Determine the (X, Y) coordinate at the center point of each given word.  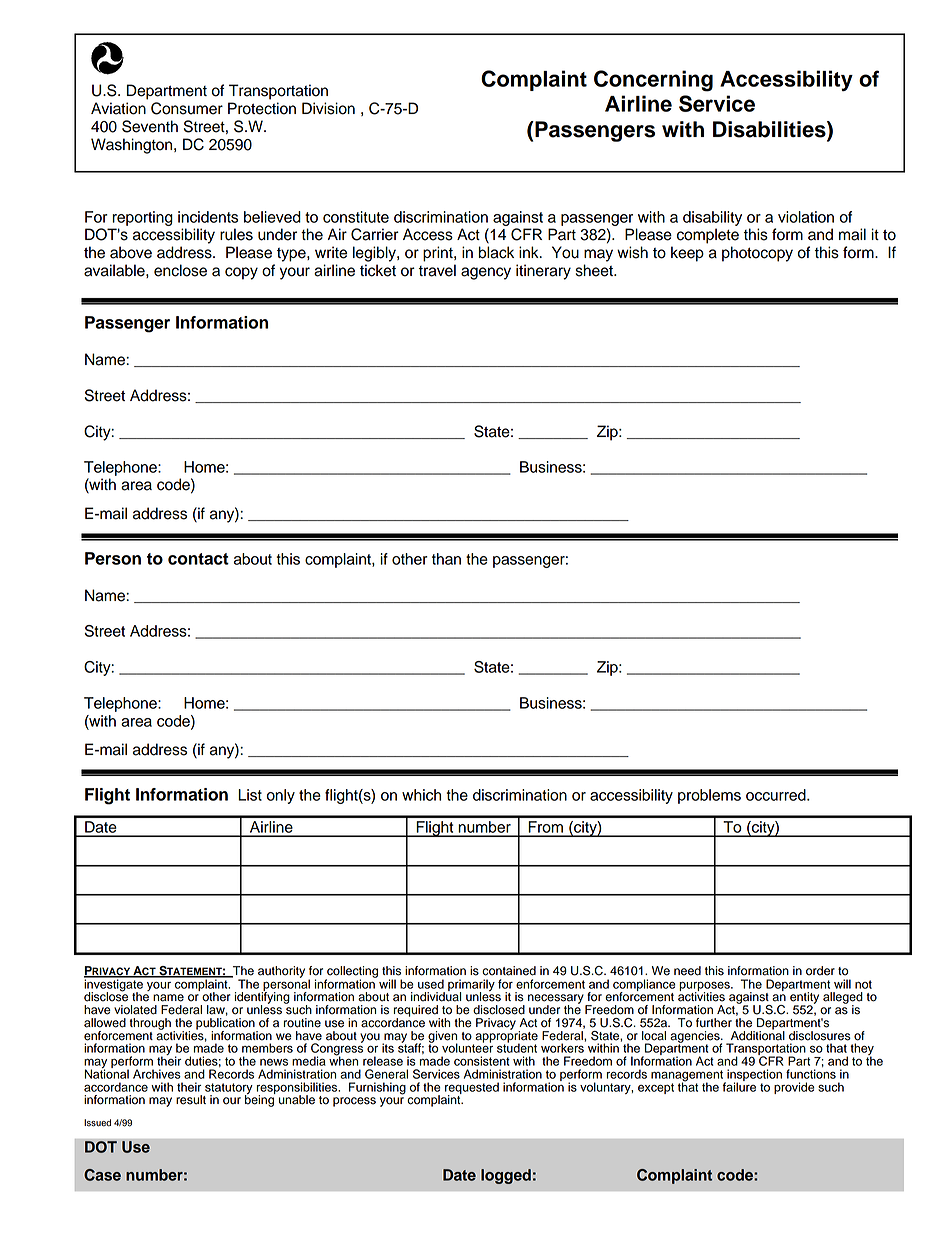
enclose (180, 270)
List (250, 795)
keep (687, 254)
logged (506, 1176)
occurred (777, 795)
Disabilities (770, 130)
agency (486, 273)
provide (794, 1088)
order (820, 971)
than (446, 559)
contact (198, 559)
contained (509, 971)
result (191, 1100)
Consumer (187, 108)
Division (328, 108)
